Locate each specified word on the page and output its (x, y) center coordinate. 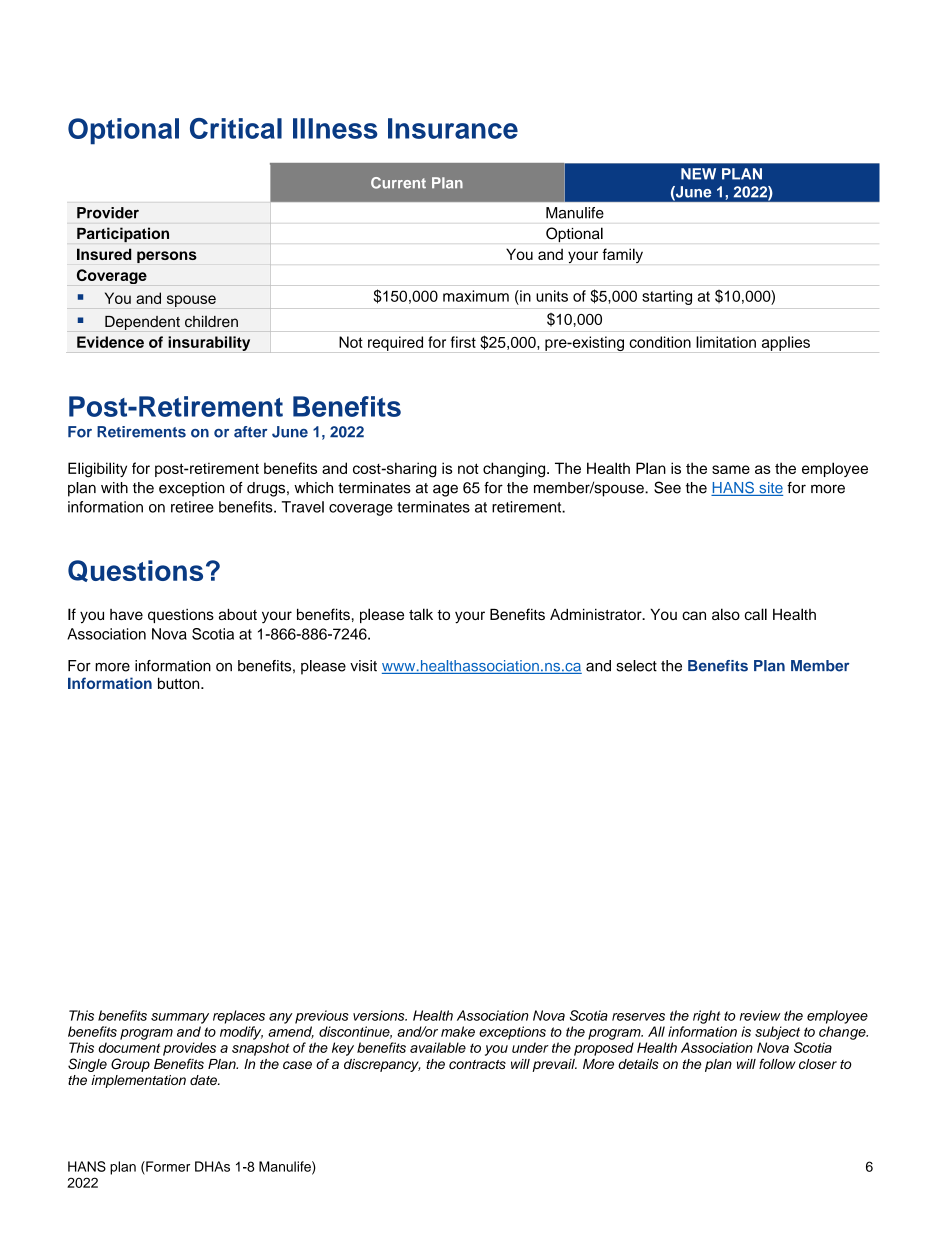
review (760, 1015)
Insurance (453, 128)
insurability (209, 343)
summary (180, 1018)
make (458, 1031)
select (636, 666)
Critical (236, 128)
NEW (698, 174)
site (770, 489)
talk (421, 614)
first (463, 342)
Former (167, 1166)
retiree (192, 507)
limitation (726, 342)
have (126, 614)
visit (363, 666)
